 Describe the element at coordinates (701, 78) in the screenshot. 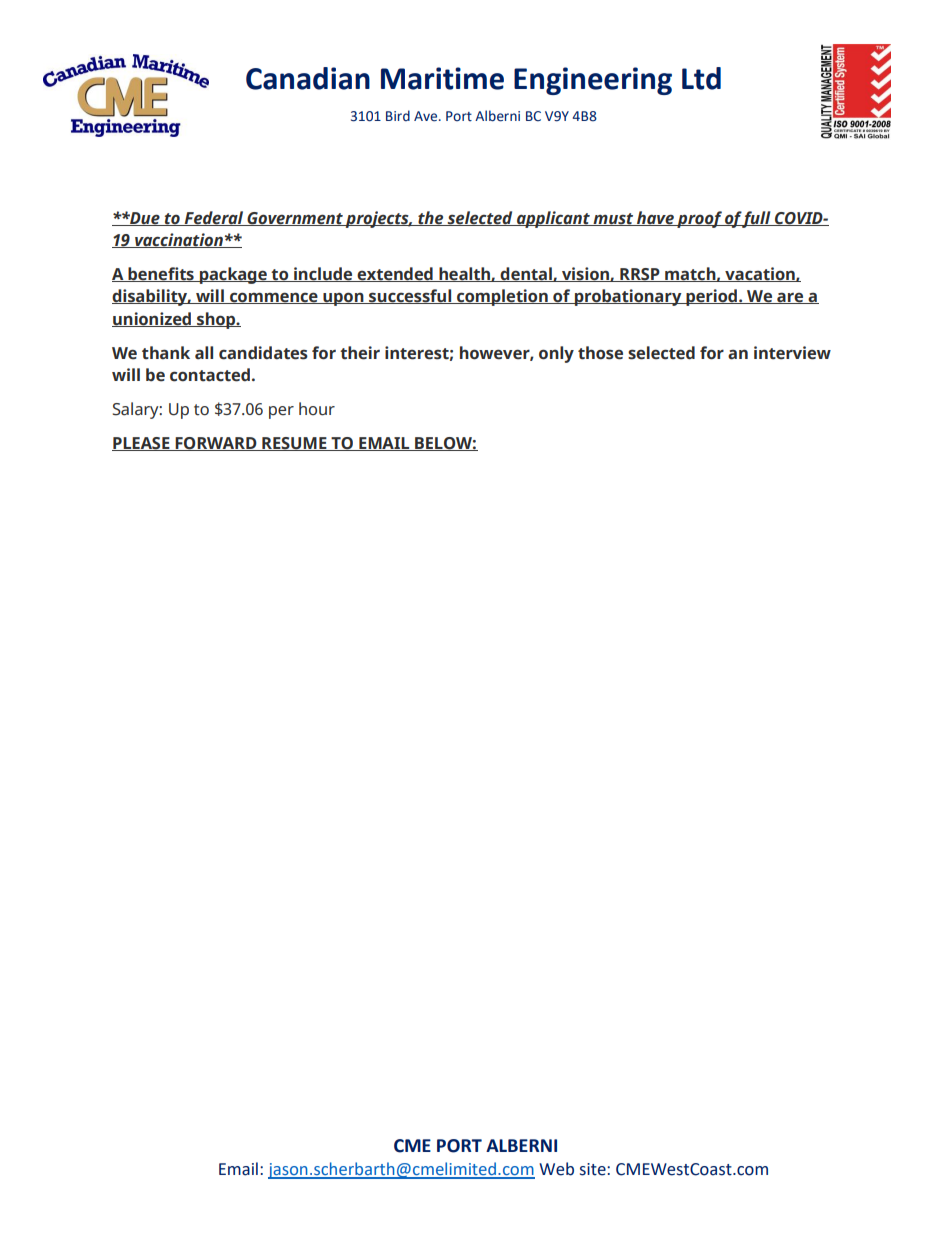

I see `Ltd` at that location.
